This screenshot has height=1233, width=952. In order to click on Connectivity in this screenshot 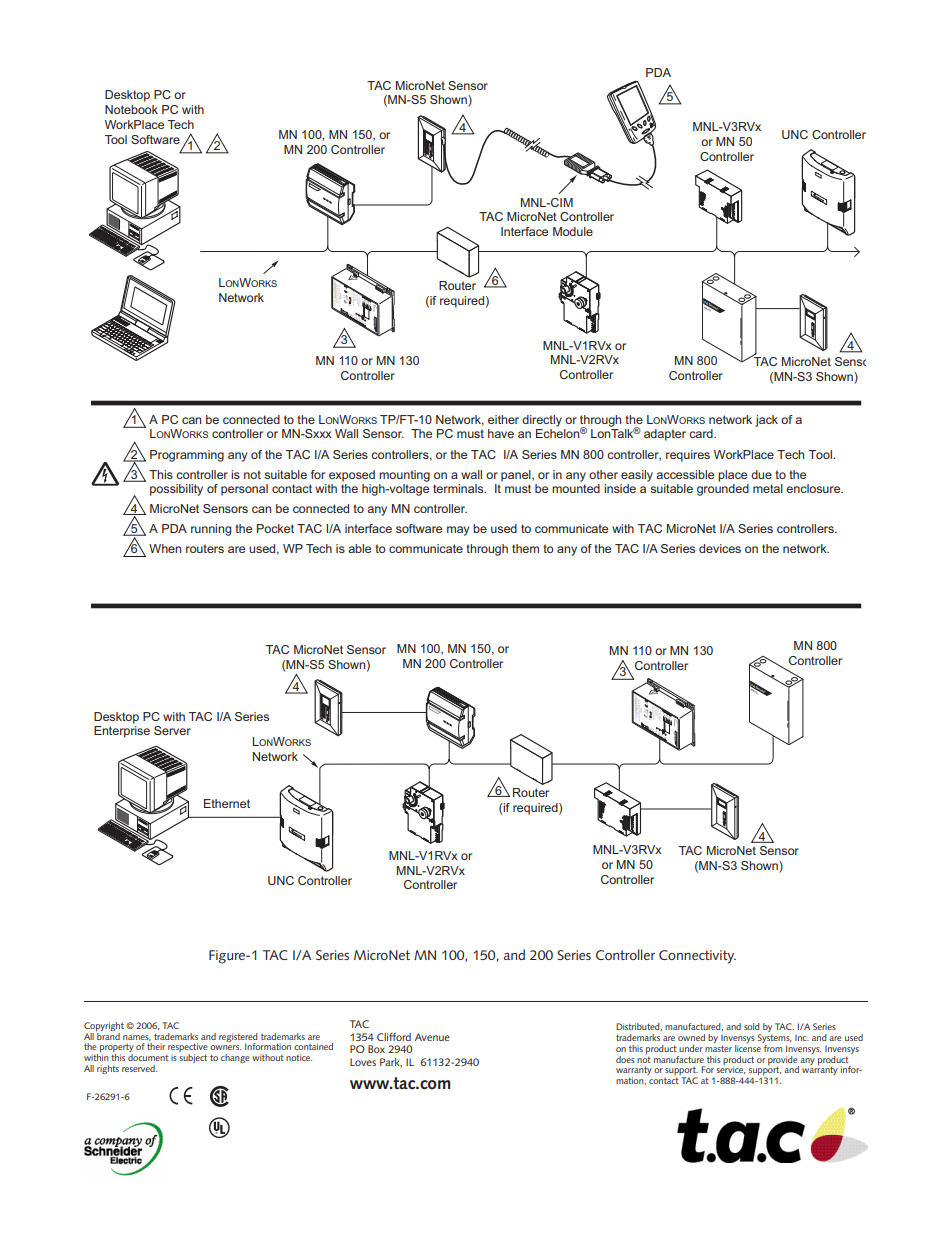, I will do `click(697, 957)`.
